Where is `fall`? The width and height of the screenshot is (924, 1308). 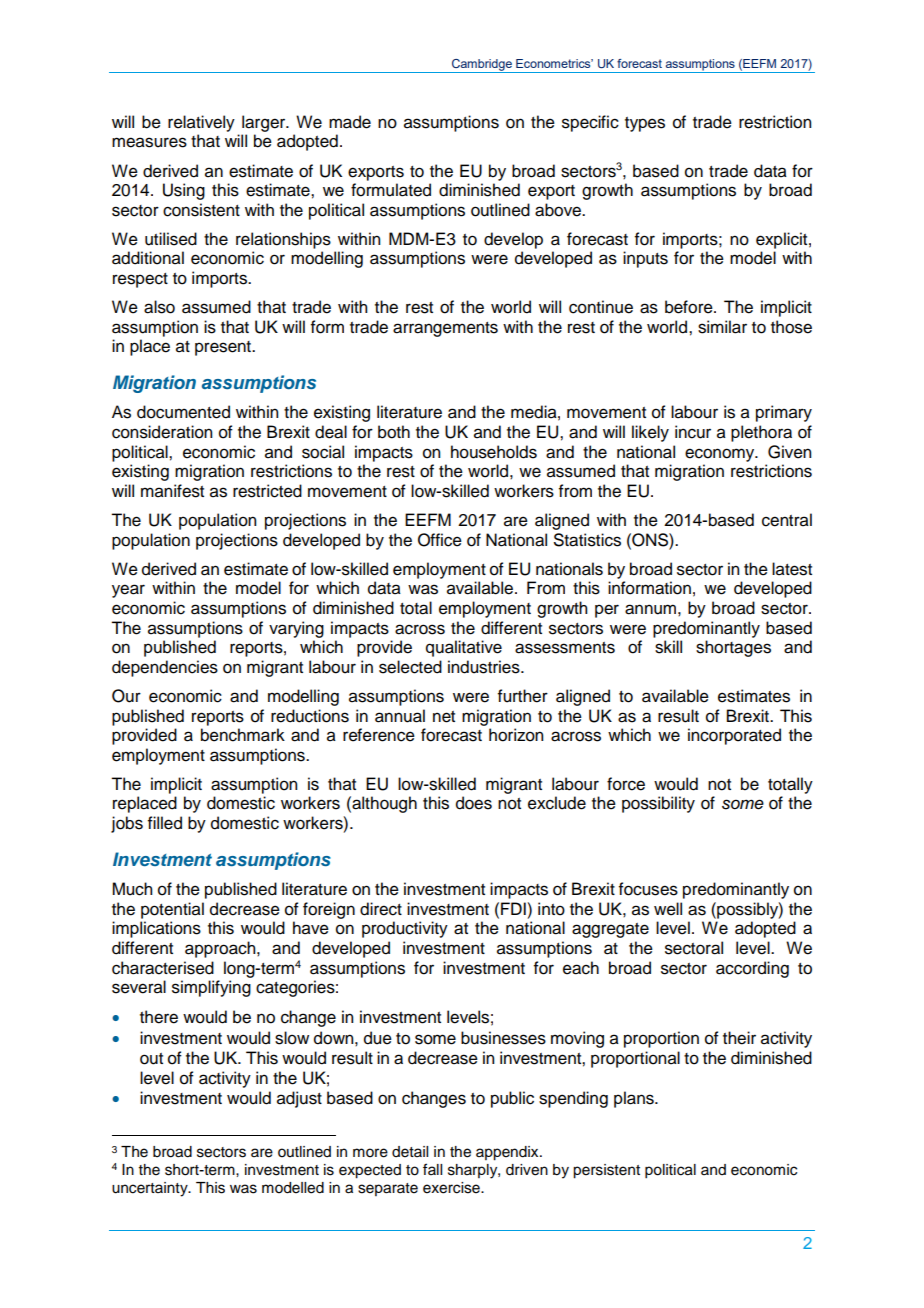
fall is located at coordinates (432, 1169).
